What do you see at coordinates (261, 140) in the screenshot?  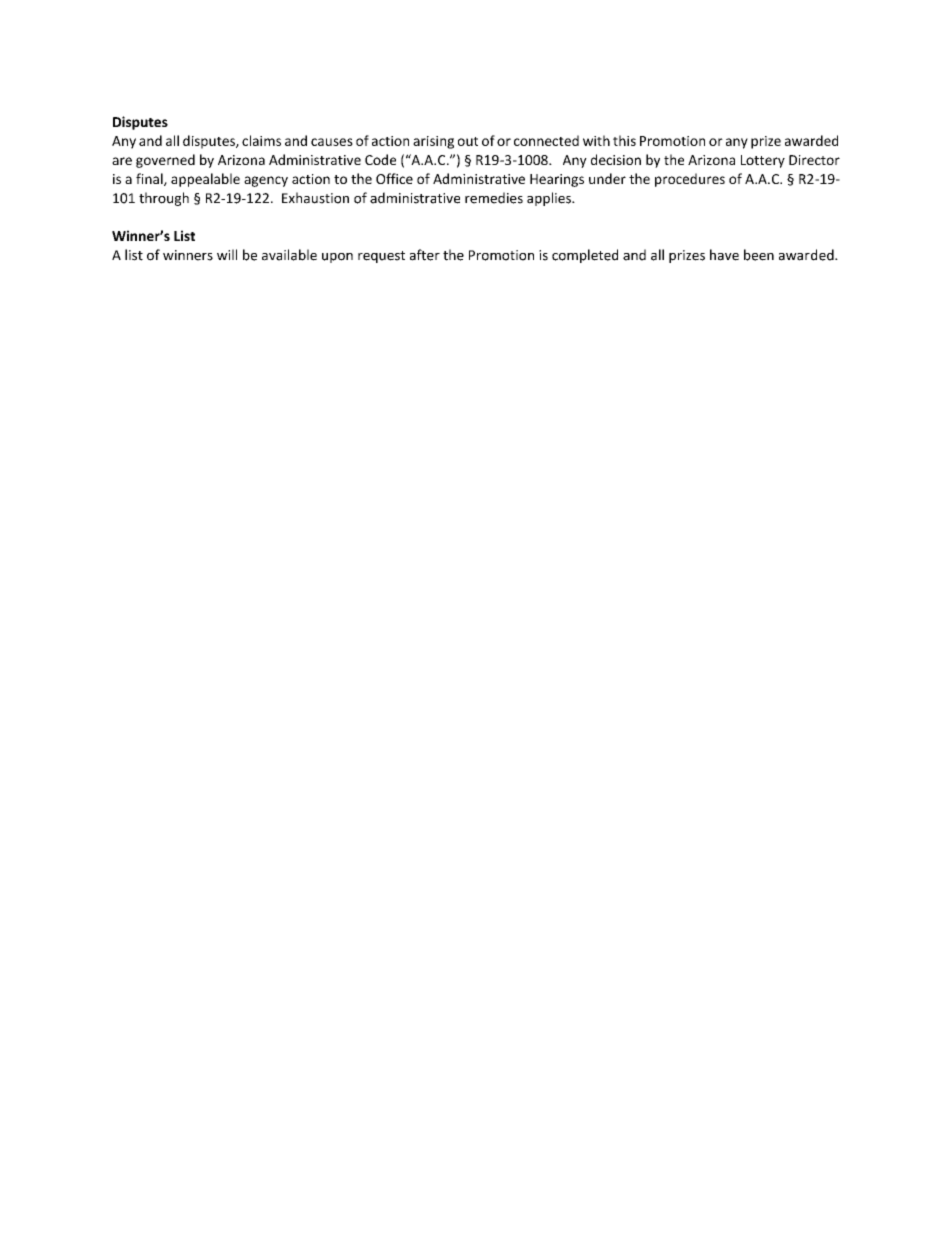 I see `claims` at bounding box center [261, 140].
